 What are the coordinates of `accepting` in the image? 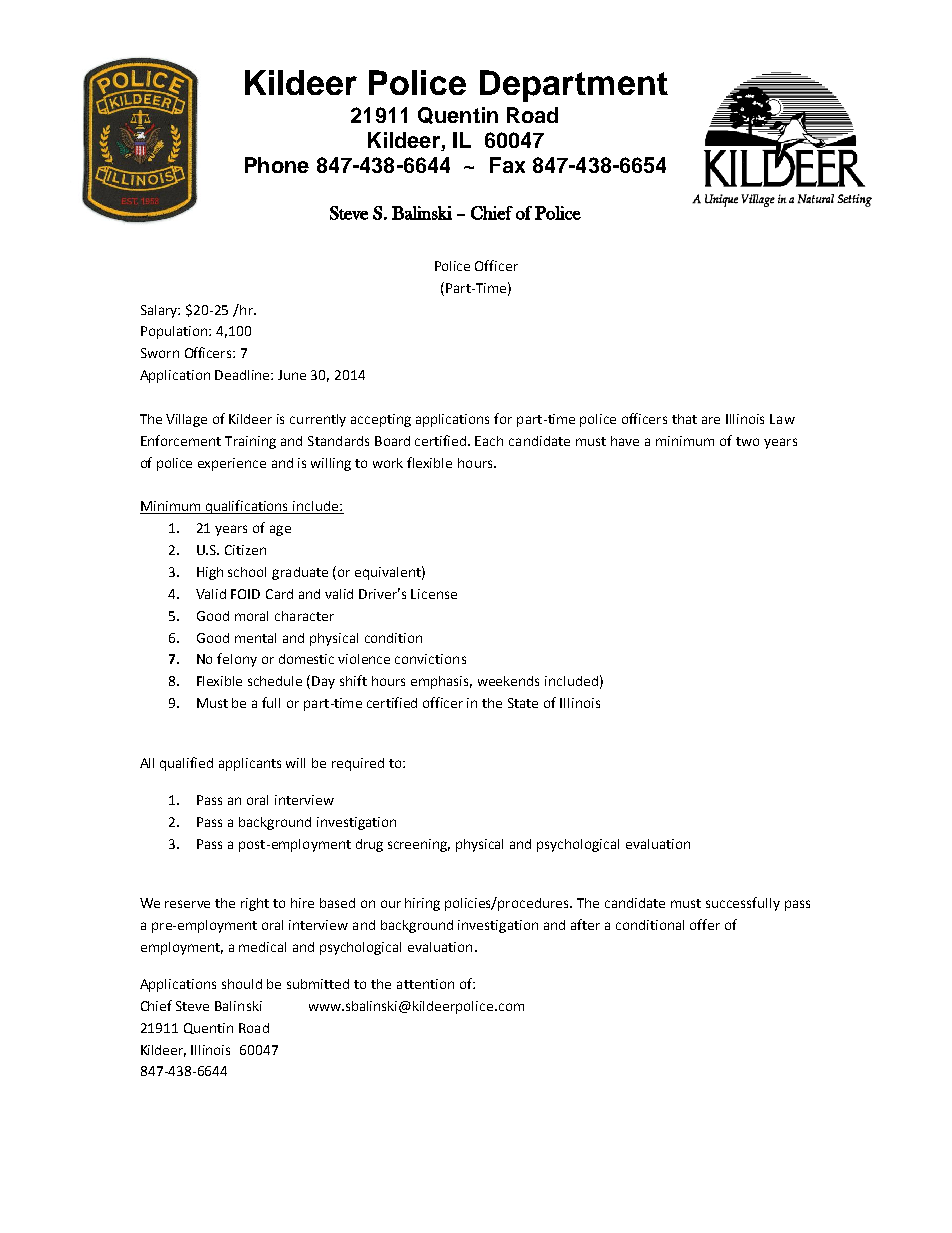 It's located at (381, 420).
